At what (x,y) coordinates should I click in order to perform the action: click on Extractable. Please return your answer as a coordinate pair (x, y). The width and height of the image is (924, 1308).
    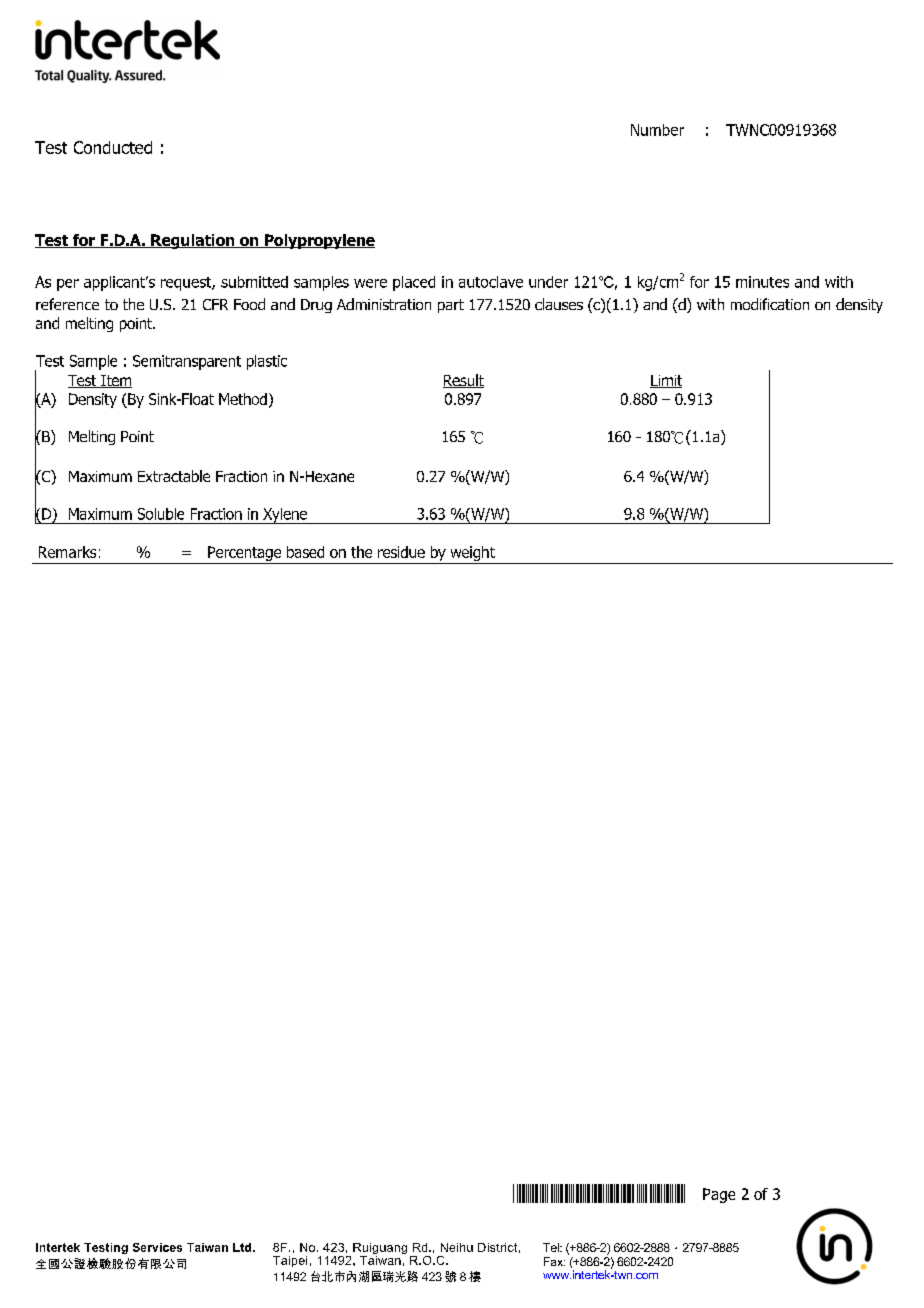
    Looking at the image, I should click on (174, 476).
